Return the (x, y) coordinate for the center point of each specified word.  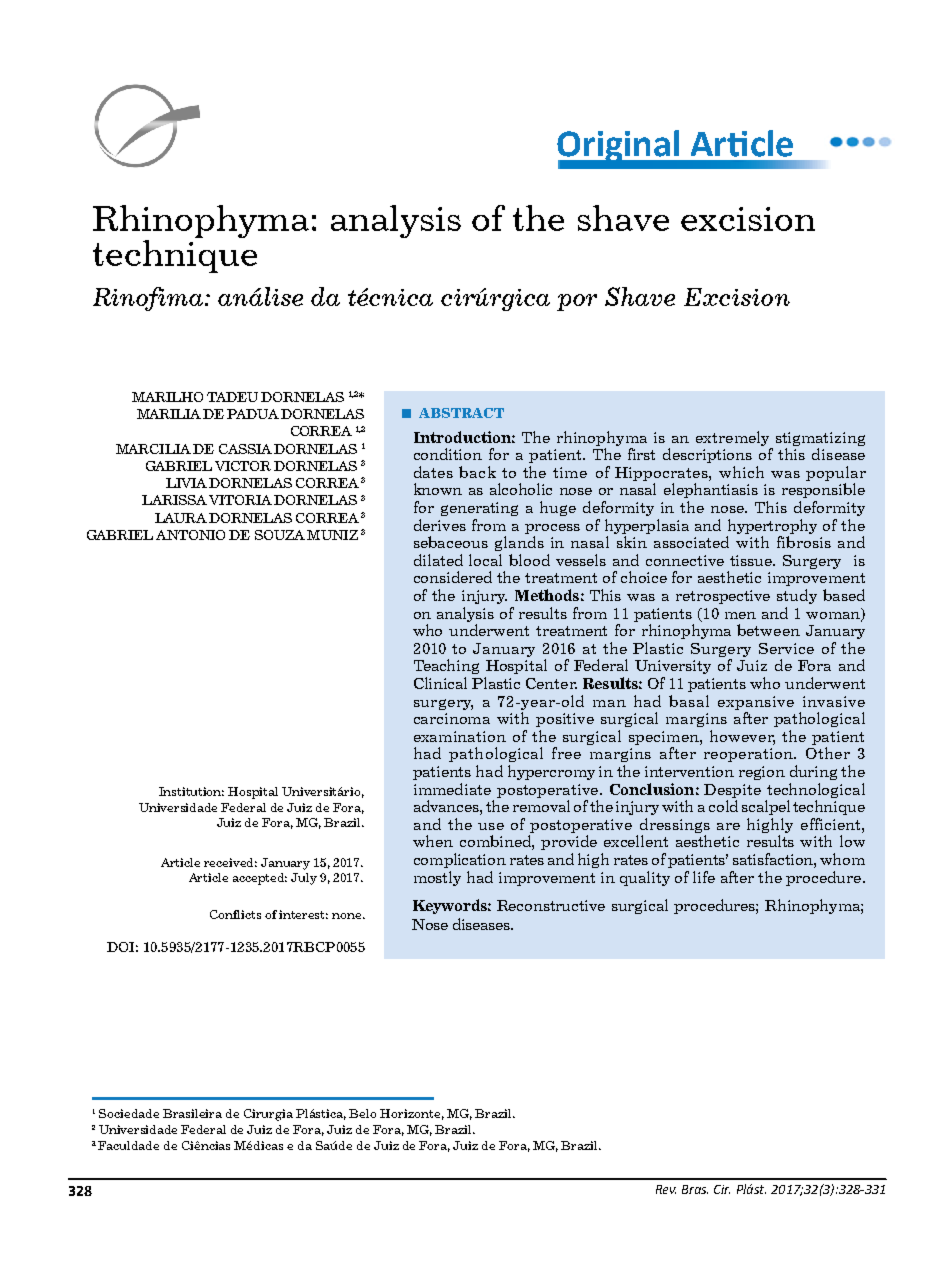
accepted (260, 879)
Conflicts (235, 914)
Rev (666, 1189)
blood (529, 560)
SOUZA (280, 535)
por (577, 302)
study (797, 596)
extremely (732, 438)
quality (645, 878)
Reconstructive (551, 905)
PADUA (253, 414)
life (704, 877)
